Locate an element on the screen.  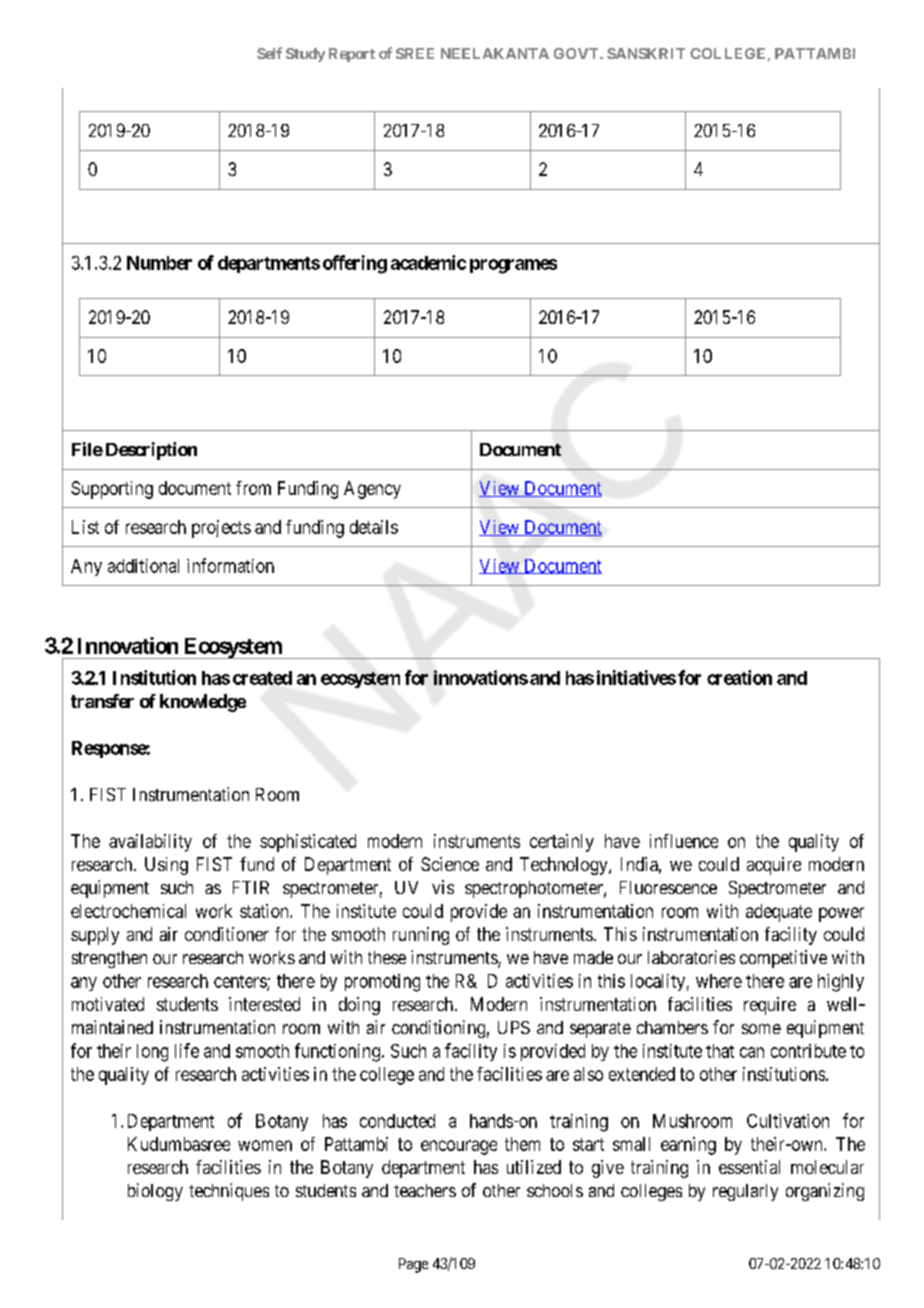
details is located at coordinates (374, 527).
